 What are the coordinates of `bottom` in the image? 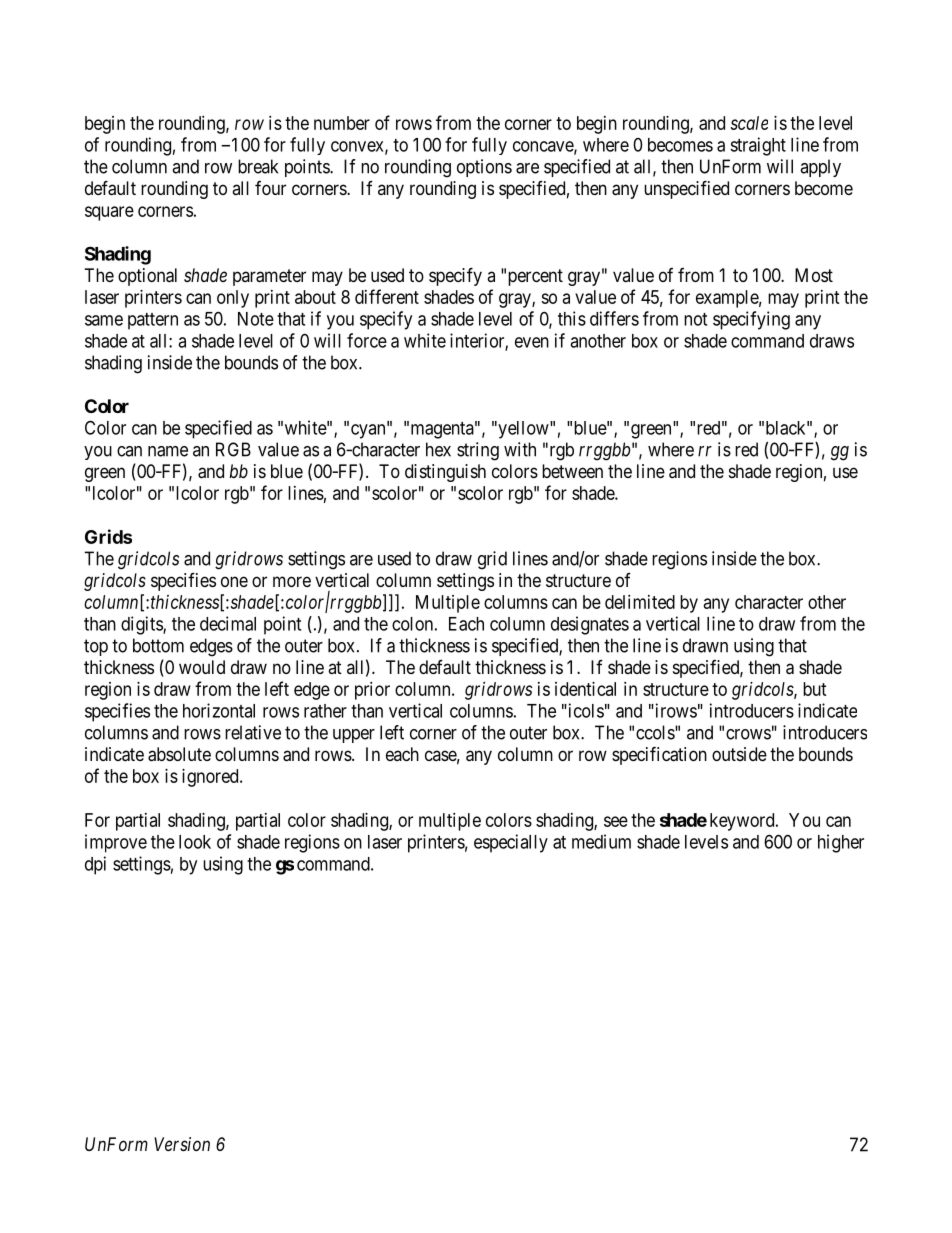 It's located at (158, 645).
